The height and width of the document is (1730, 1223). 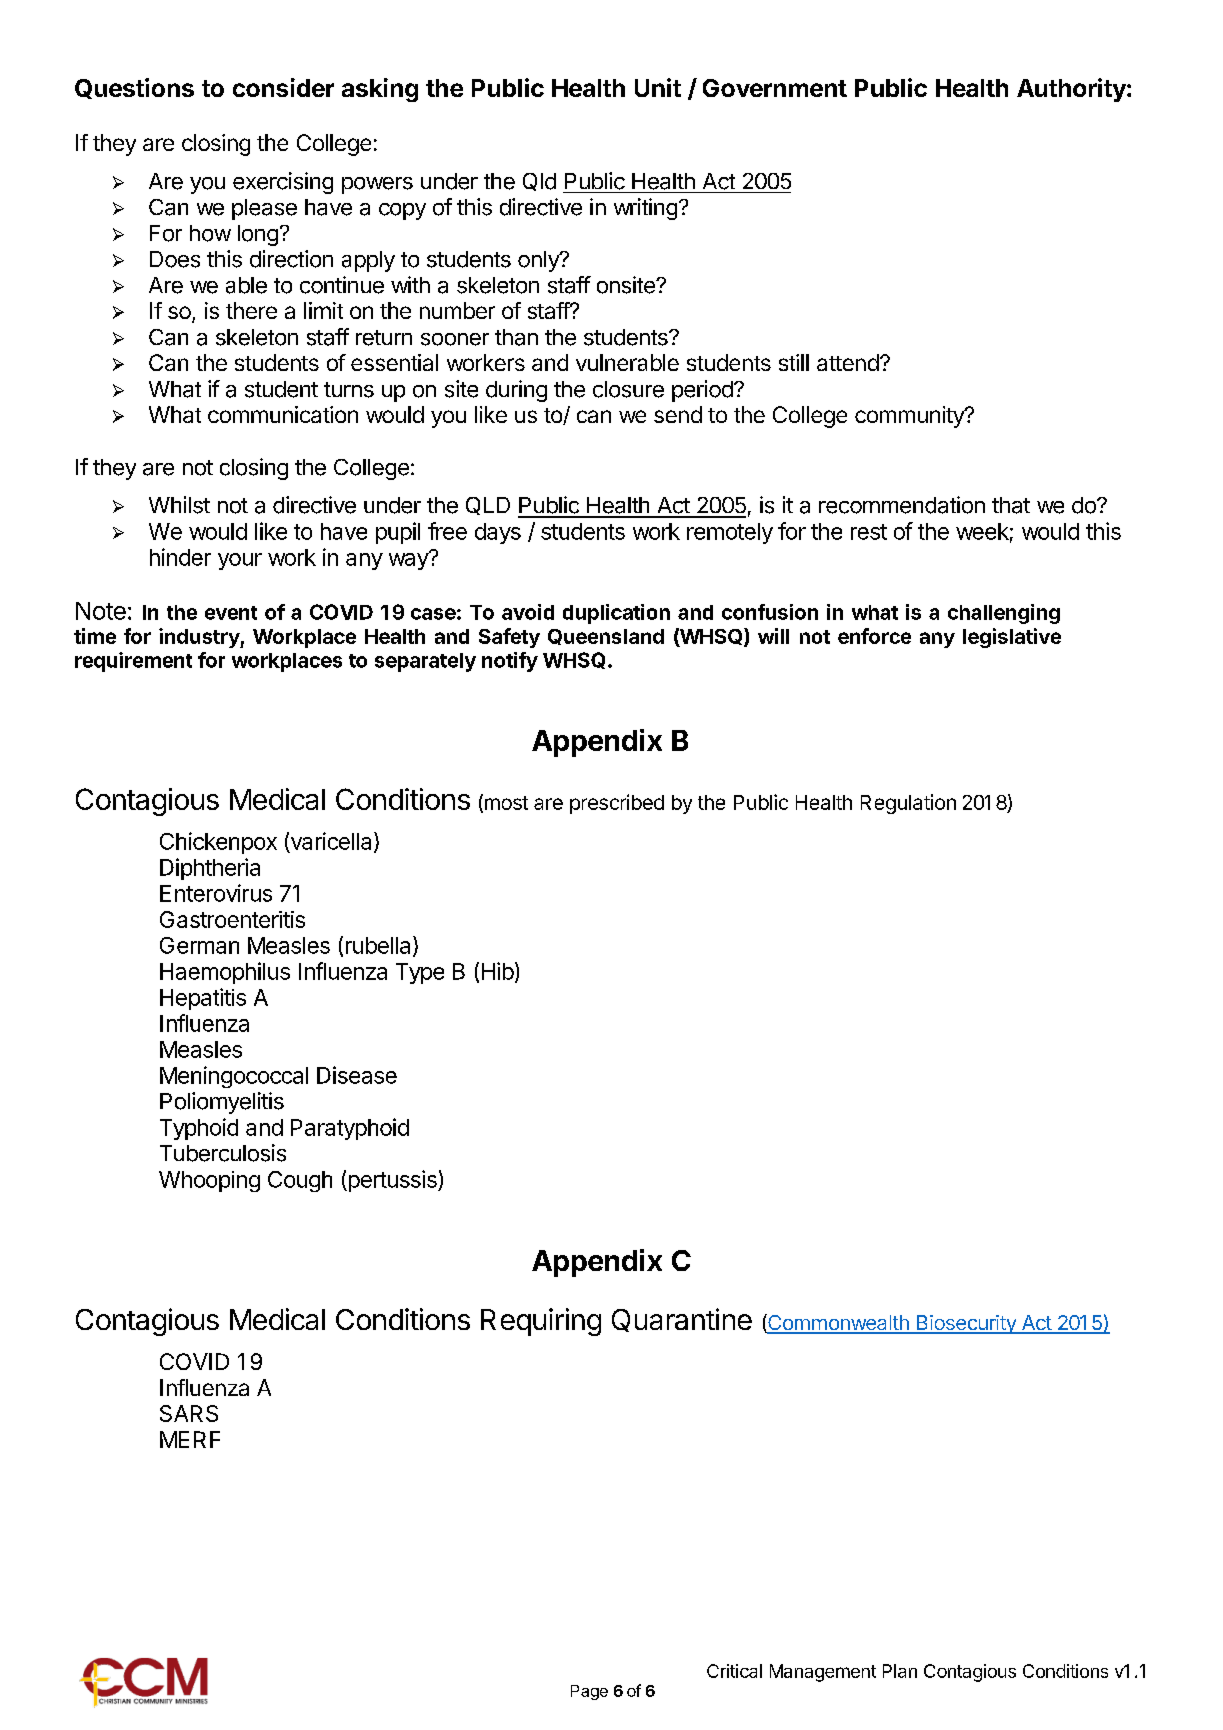 What do you see at coordinates (617, 804) in the document?
I see `prescribed` at bounding box center [617, 804].
